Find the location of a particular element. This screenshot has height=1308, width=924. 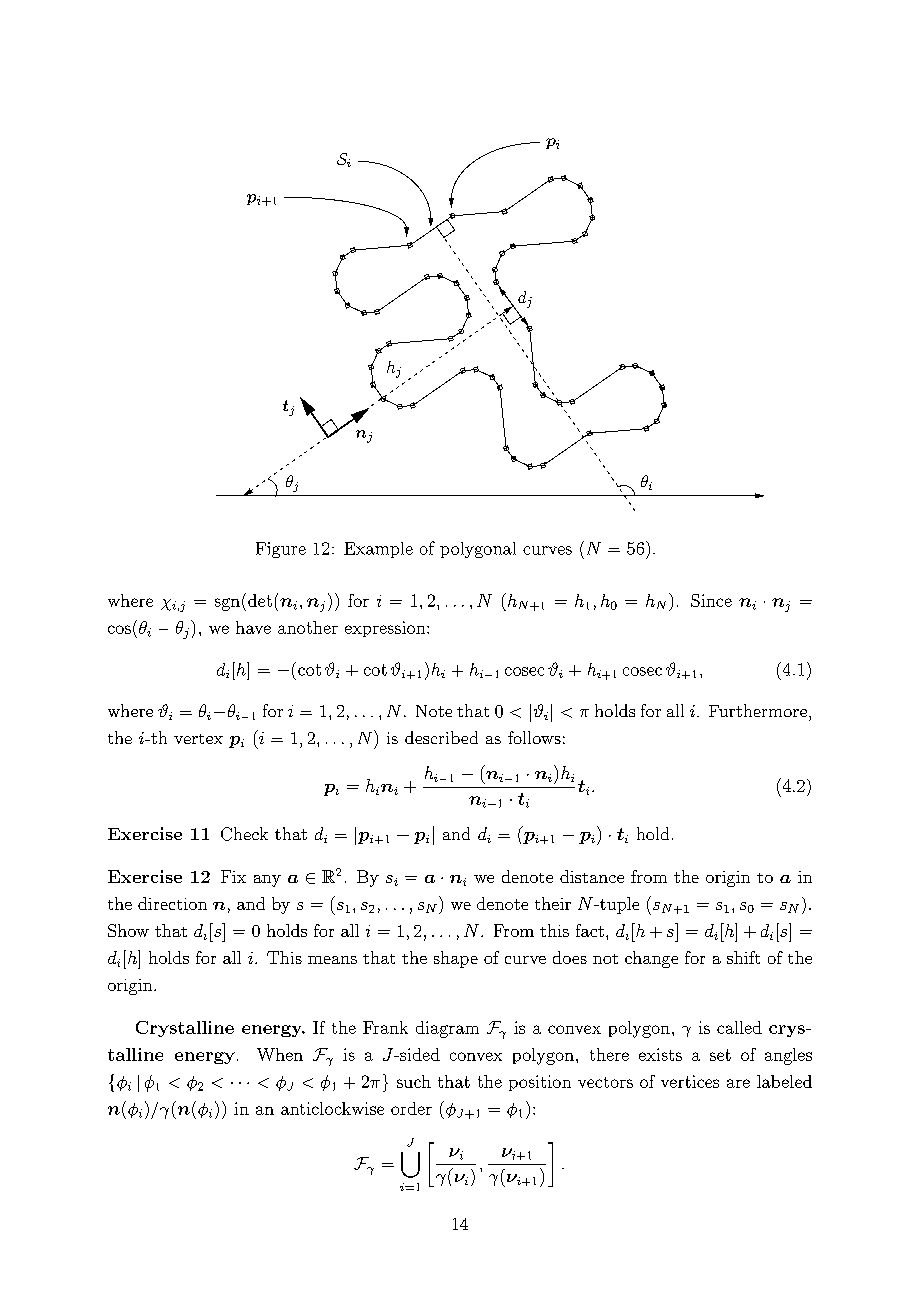

distance is located at coordinates (592, 876).
